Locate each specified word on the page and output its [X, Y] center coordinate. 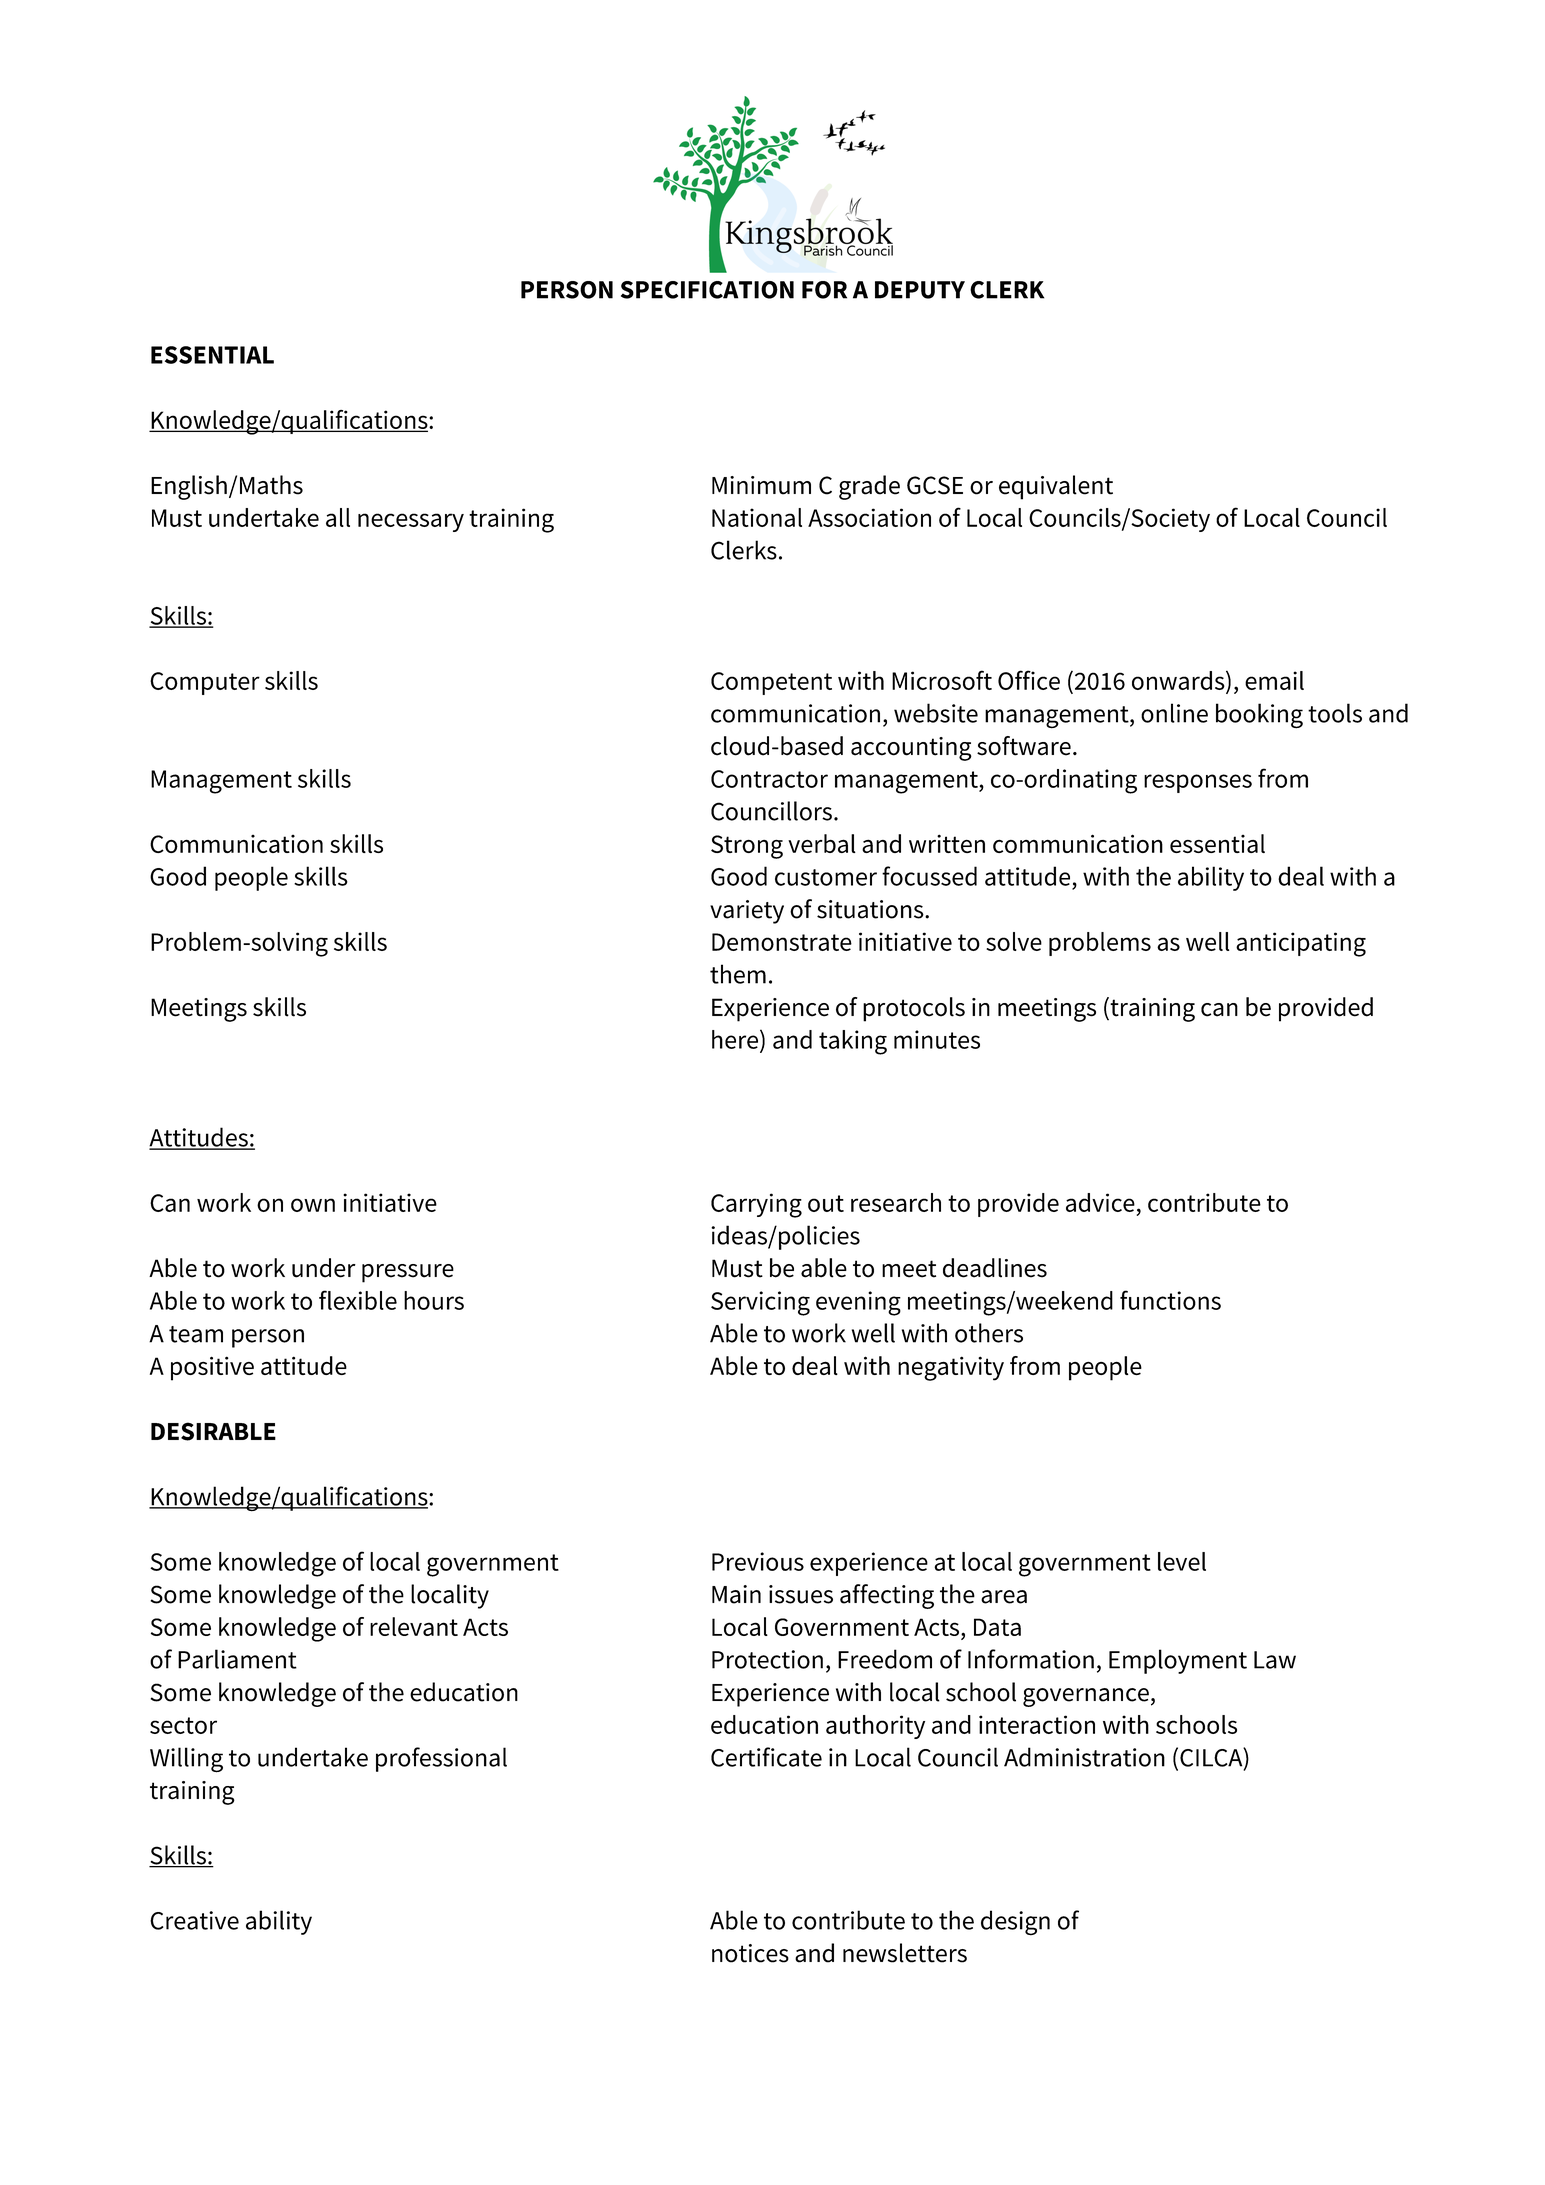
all [338, 517]
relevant [414, 1626]
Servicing [760, 1303]
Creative [194, 1920]
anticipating [1301, 944]
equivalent [1056, 487]
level [1182, 1561]
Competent [771, 683]
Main [736, 1594]
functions [1170, 1300]
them [738, 974]
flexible [358, 1300]
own [313, 1205]
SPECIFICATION [707, 290]
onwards [1179, 680]
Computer [205, 683]
